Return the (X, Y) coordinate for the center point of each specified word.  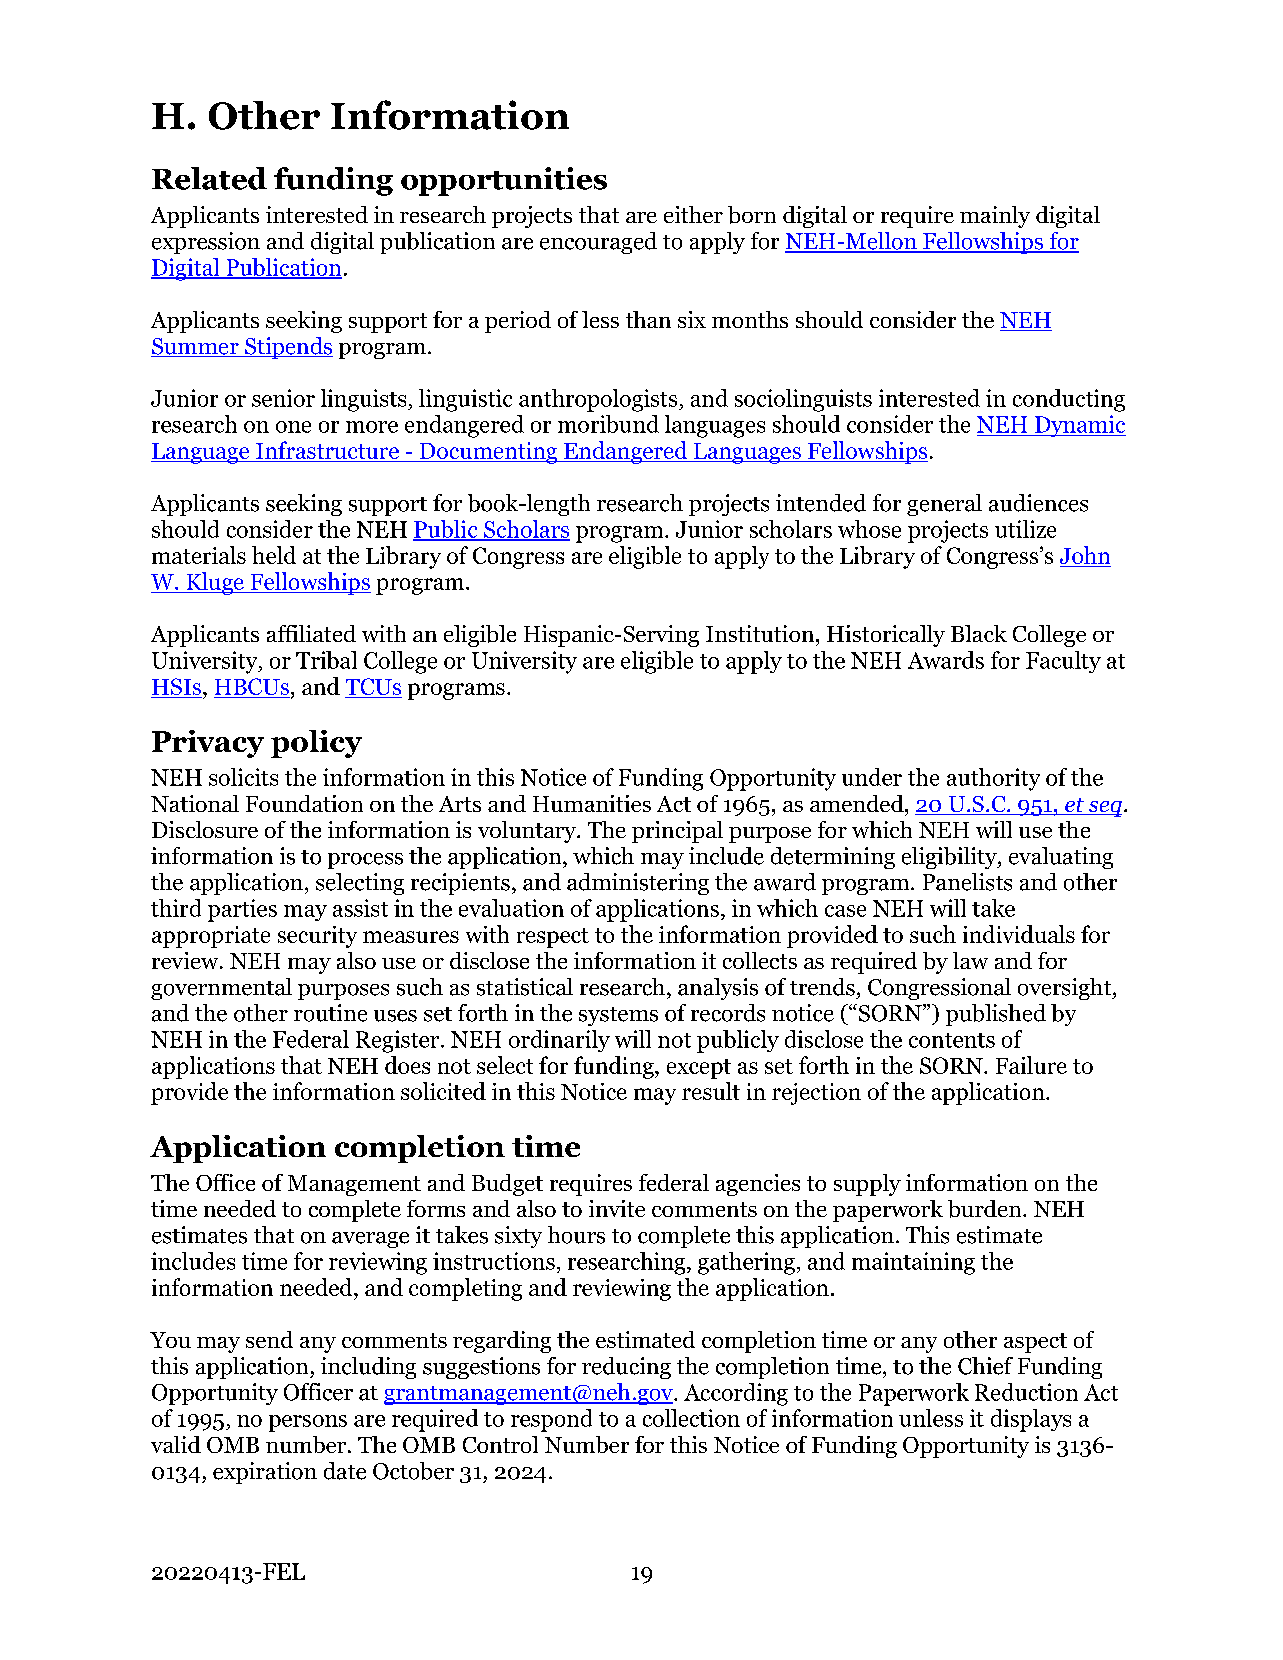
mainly (995, 217)
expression (206, 243)
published (996, 1015)
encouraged (598, 243)
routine (330, 1013)
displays (1031, 1420)
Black (979, 633)
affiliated (311, 633)
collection (691, 1418)
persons (308, 1423)
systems (618, 1016)
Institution (761, 633)
